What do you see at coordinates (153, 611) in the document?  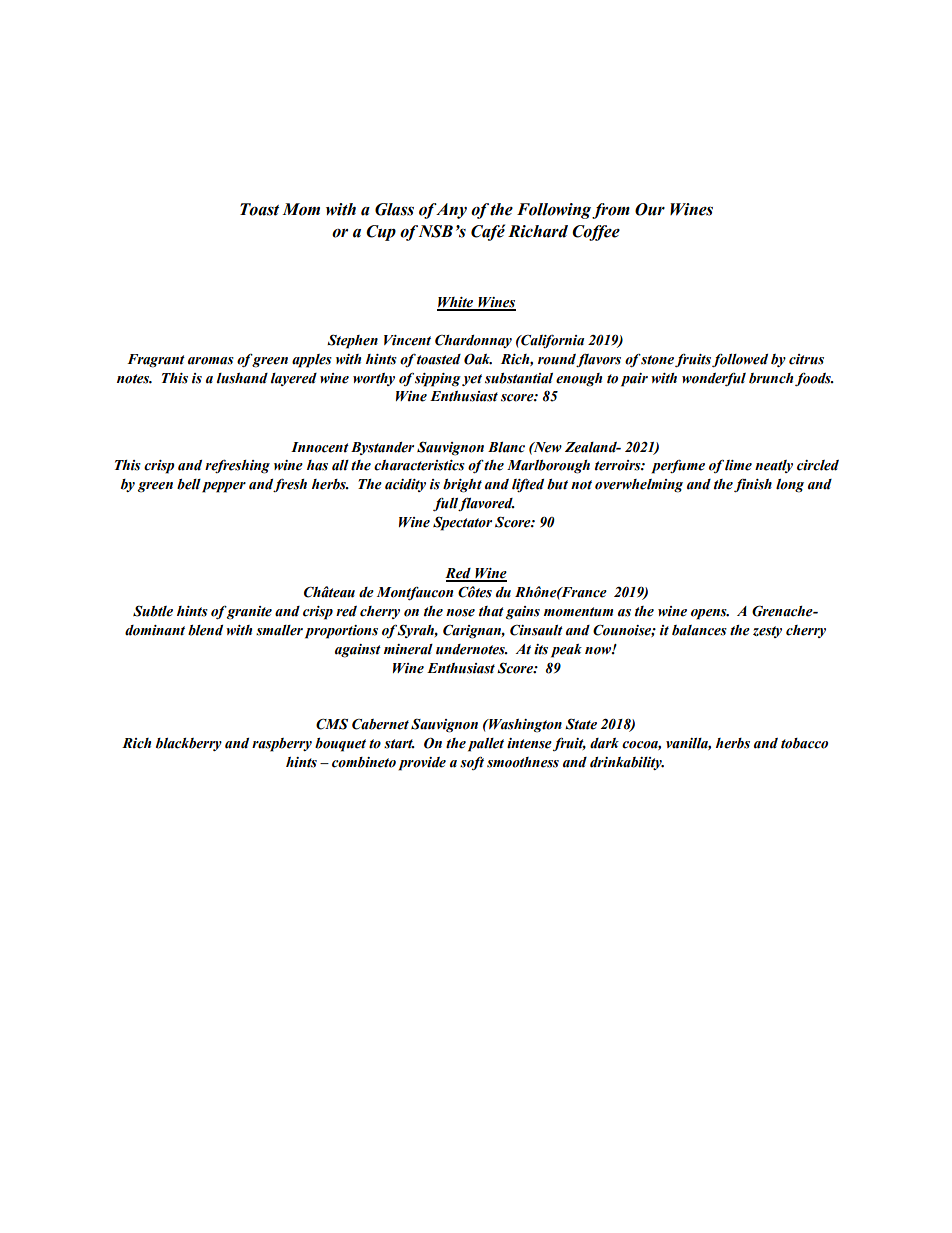 I see `Subtle` at bounding box center [153, 611].
